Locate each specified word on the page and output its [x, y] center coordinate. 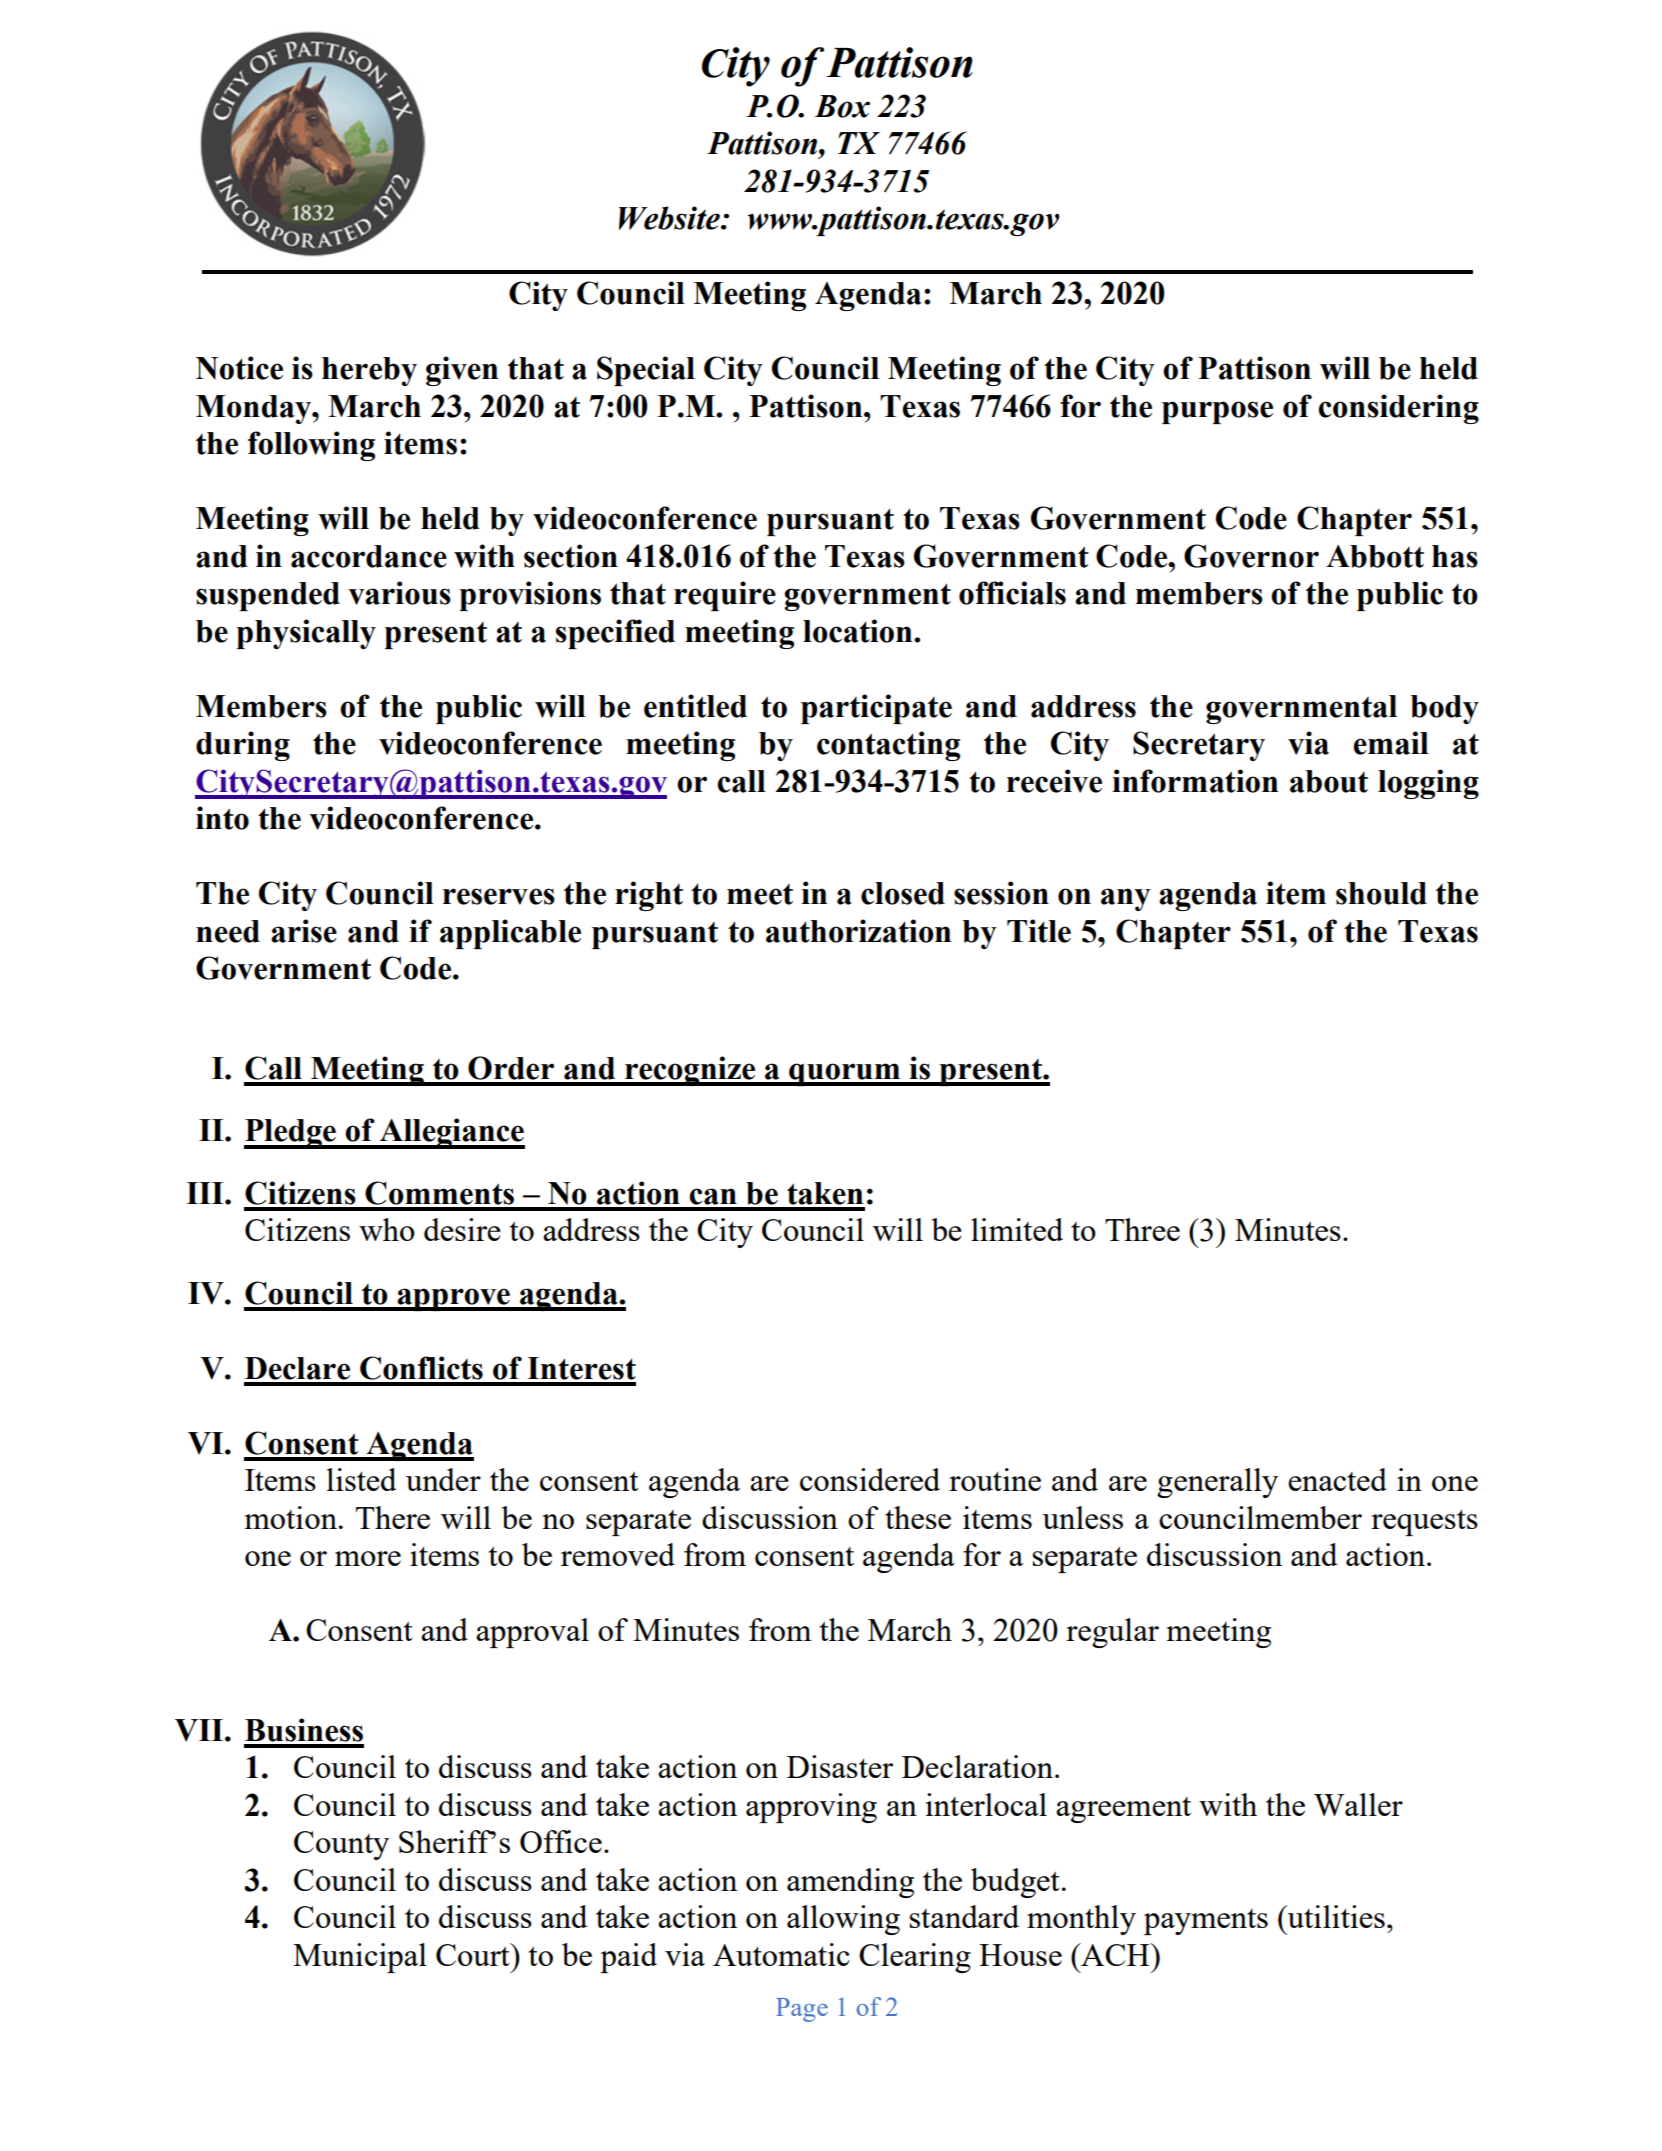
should [1381, 893]
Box [842, 106]
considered [870, 1479]
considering [1398, 409]
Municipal [360, 1958]
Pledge [291, 1134]
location [859, 631]
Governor [1251, 556]
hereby [369, 371]
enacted [1337, 1479]
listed [361, 1479]
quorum [844, 1074]
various [399, 593]
